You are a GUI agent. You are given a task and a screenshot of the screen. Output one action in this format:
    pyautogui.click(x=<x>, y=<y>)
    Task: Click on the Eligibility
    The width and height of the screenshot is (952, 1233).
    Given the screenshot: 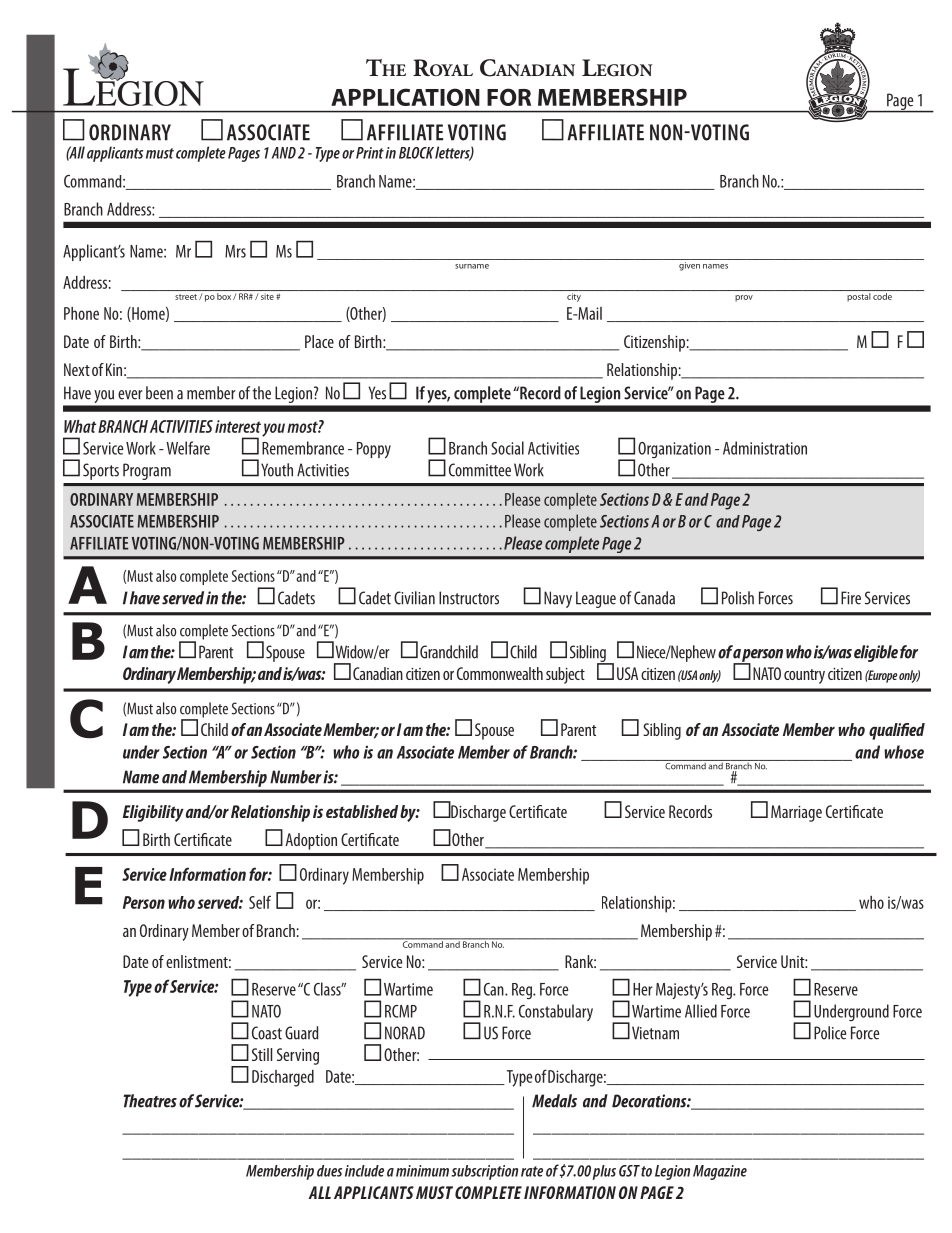 What is the action you would take?
    pyautogui.click(x=153, y=813)
